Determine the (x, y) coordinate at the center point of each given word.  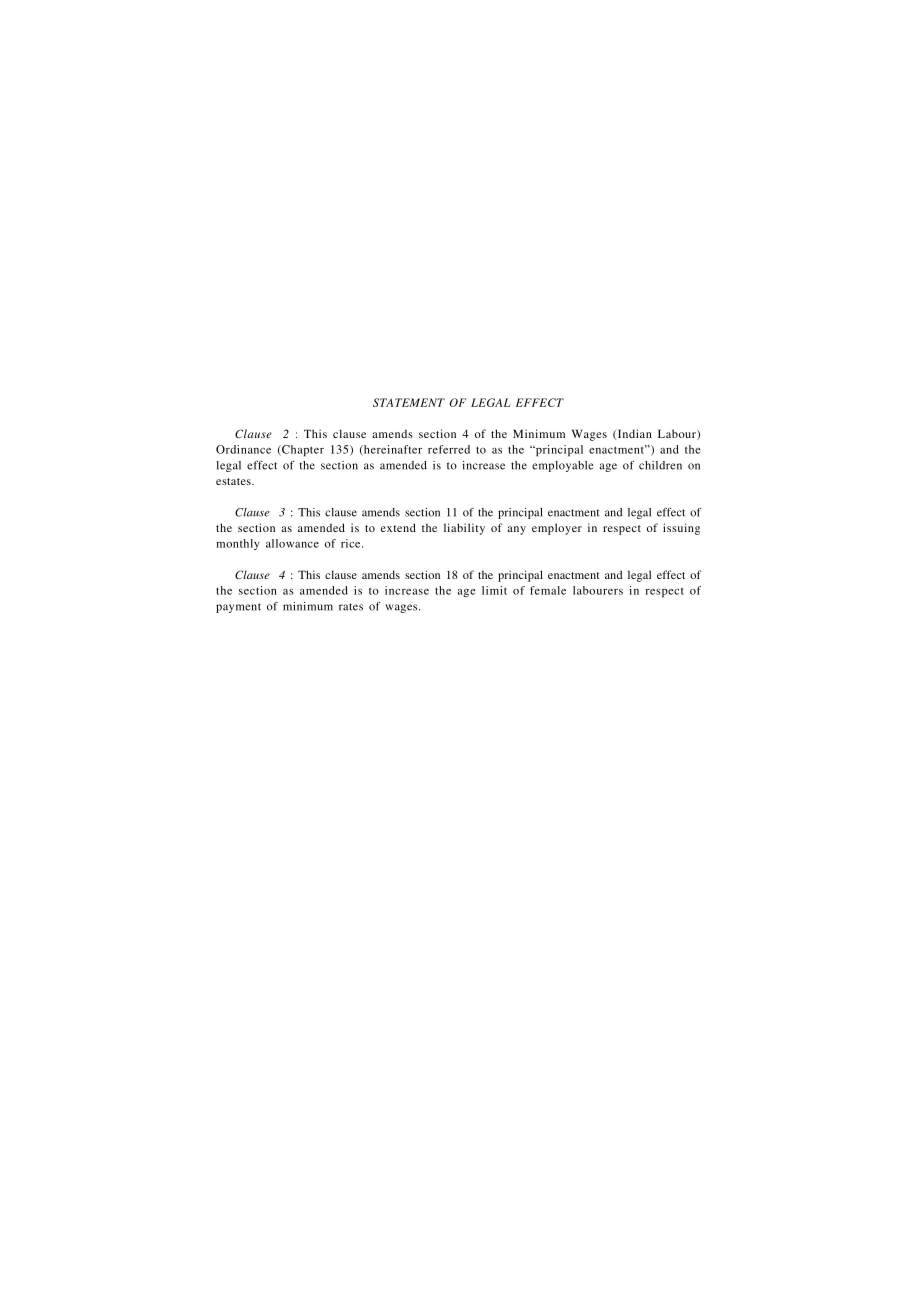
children (660, 465)
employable (563, 466)
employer (557, 529)
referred (449, 449)
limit (494, 590)
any (516, 530)
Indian (633, 434)
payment (238, 608)
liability (464, 529)
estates (234, 481)
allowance (292, 543)
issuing (681, 529)
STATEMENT (409, 402)
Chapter (302, 450)
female (548, 590)
